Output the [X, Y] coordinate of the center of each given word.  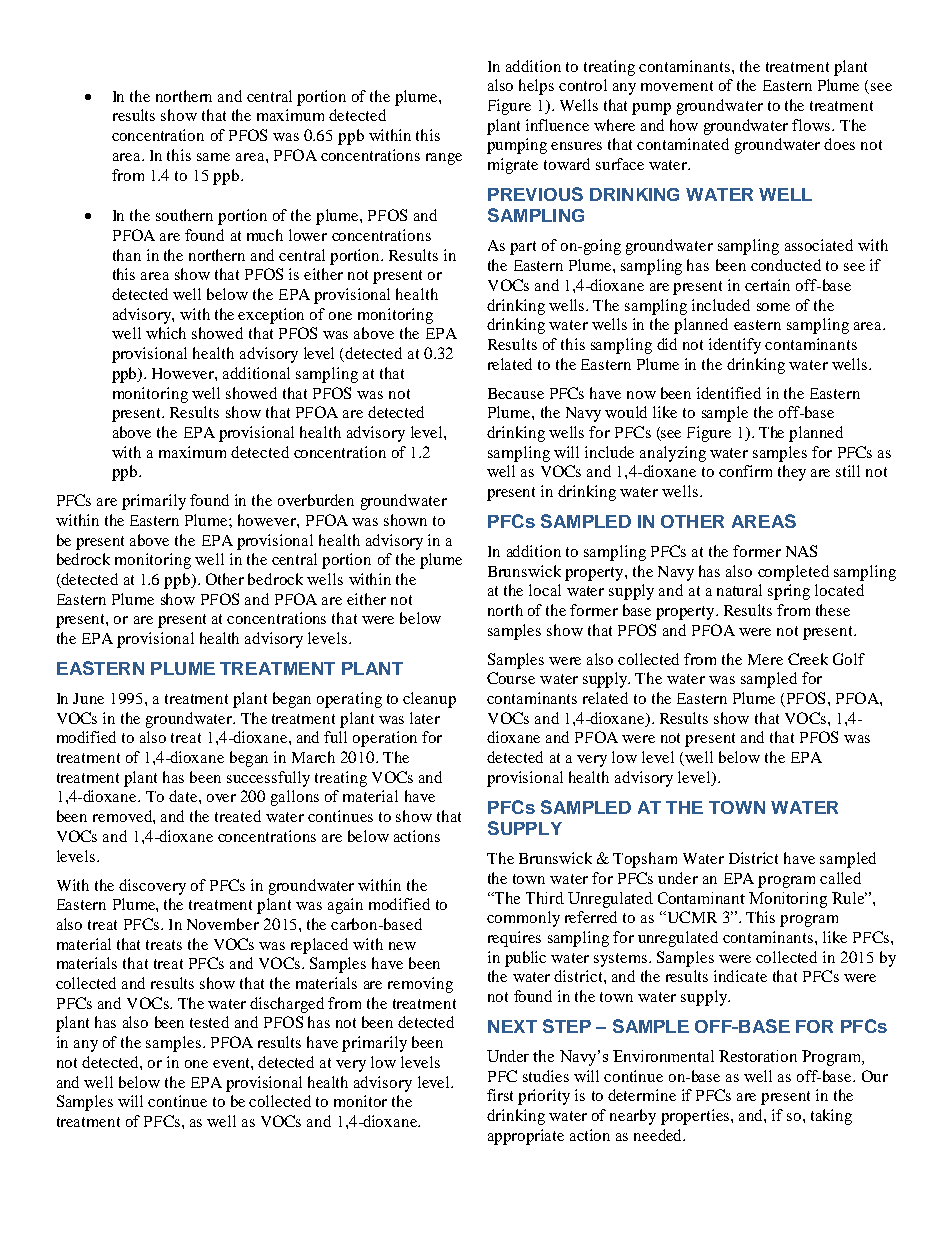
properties [696, 1117]
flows [812, 125]
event [232, 1063]
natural [739, 590]
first [500, 1095]
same [213, 157]
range [444, 159]
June [88, 698]
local [545, 590]
